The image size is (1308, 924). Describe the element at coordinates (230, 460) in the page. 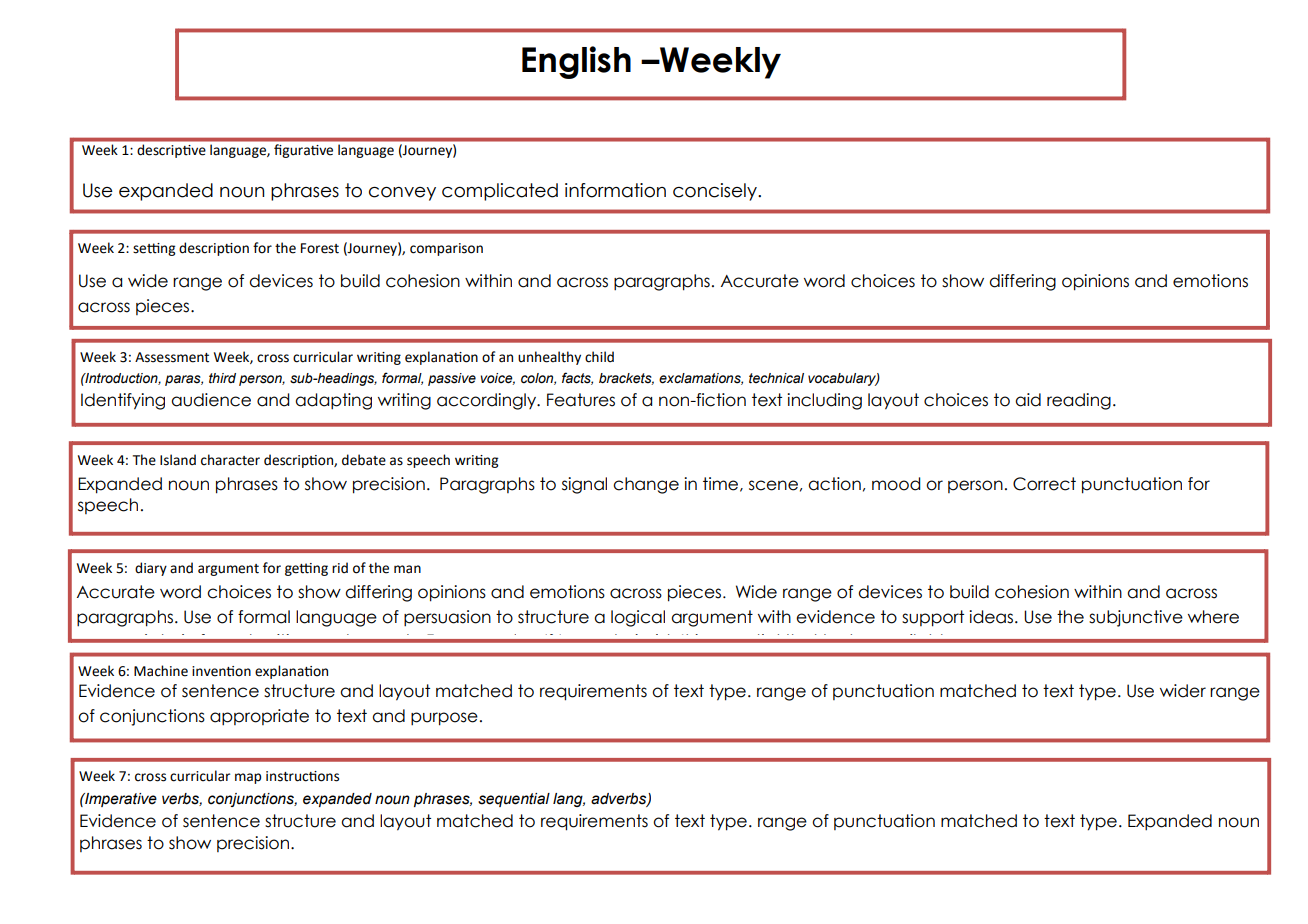

I see `character` at that location.
